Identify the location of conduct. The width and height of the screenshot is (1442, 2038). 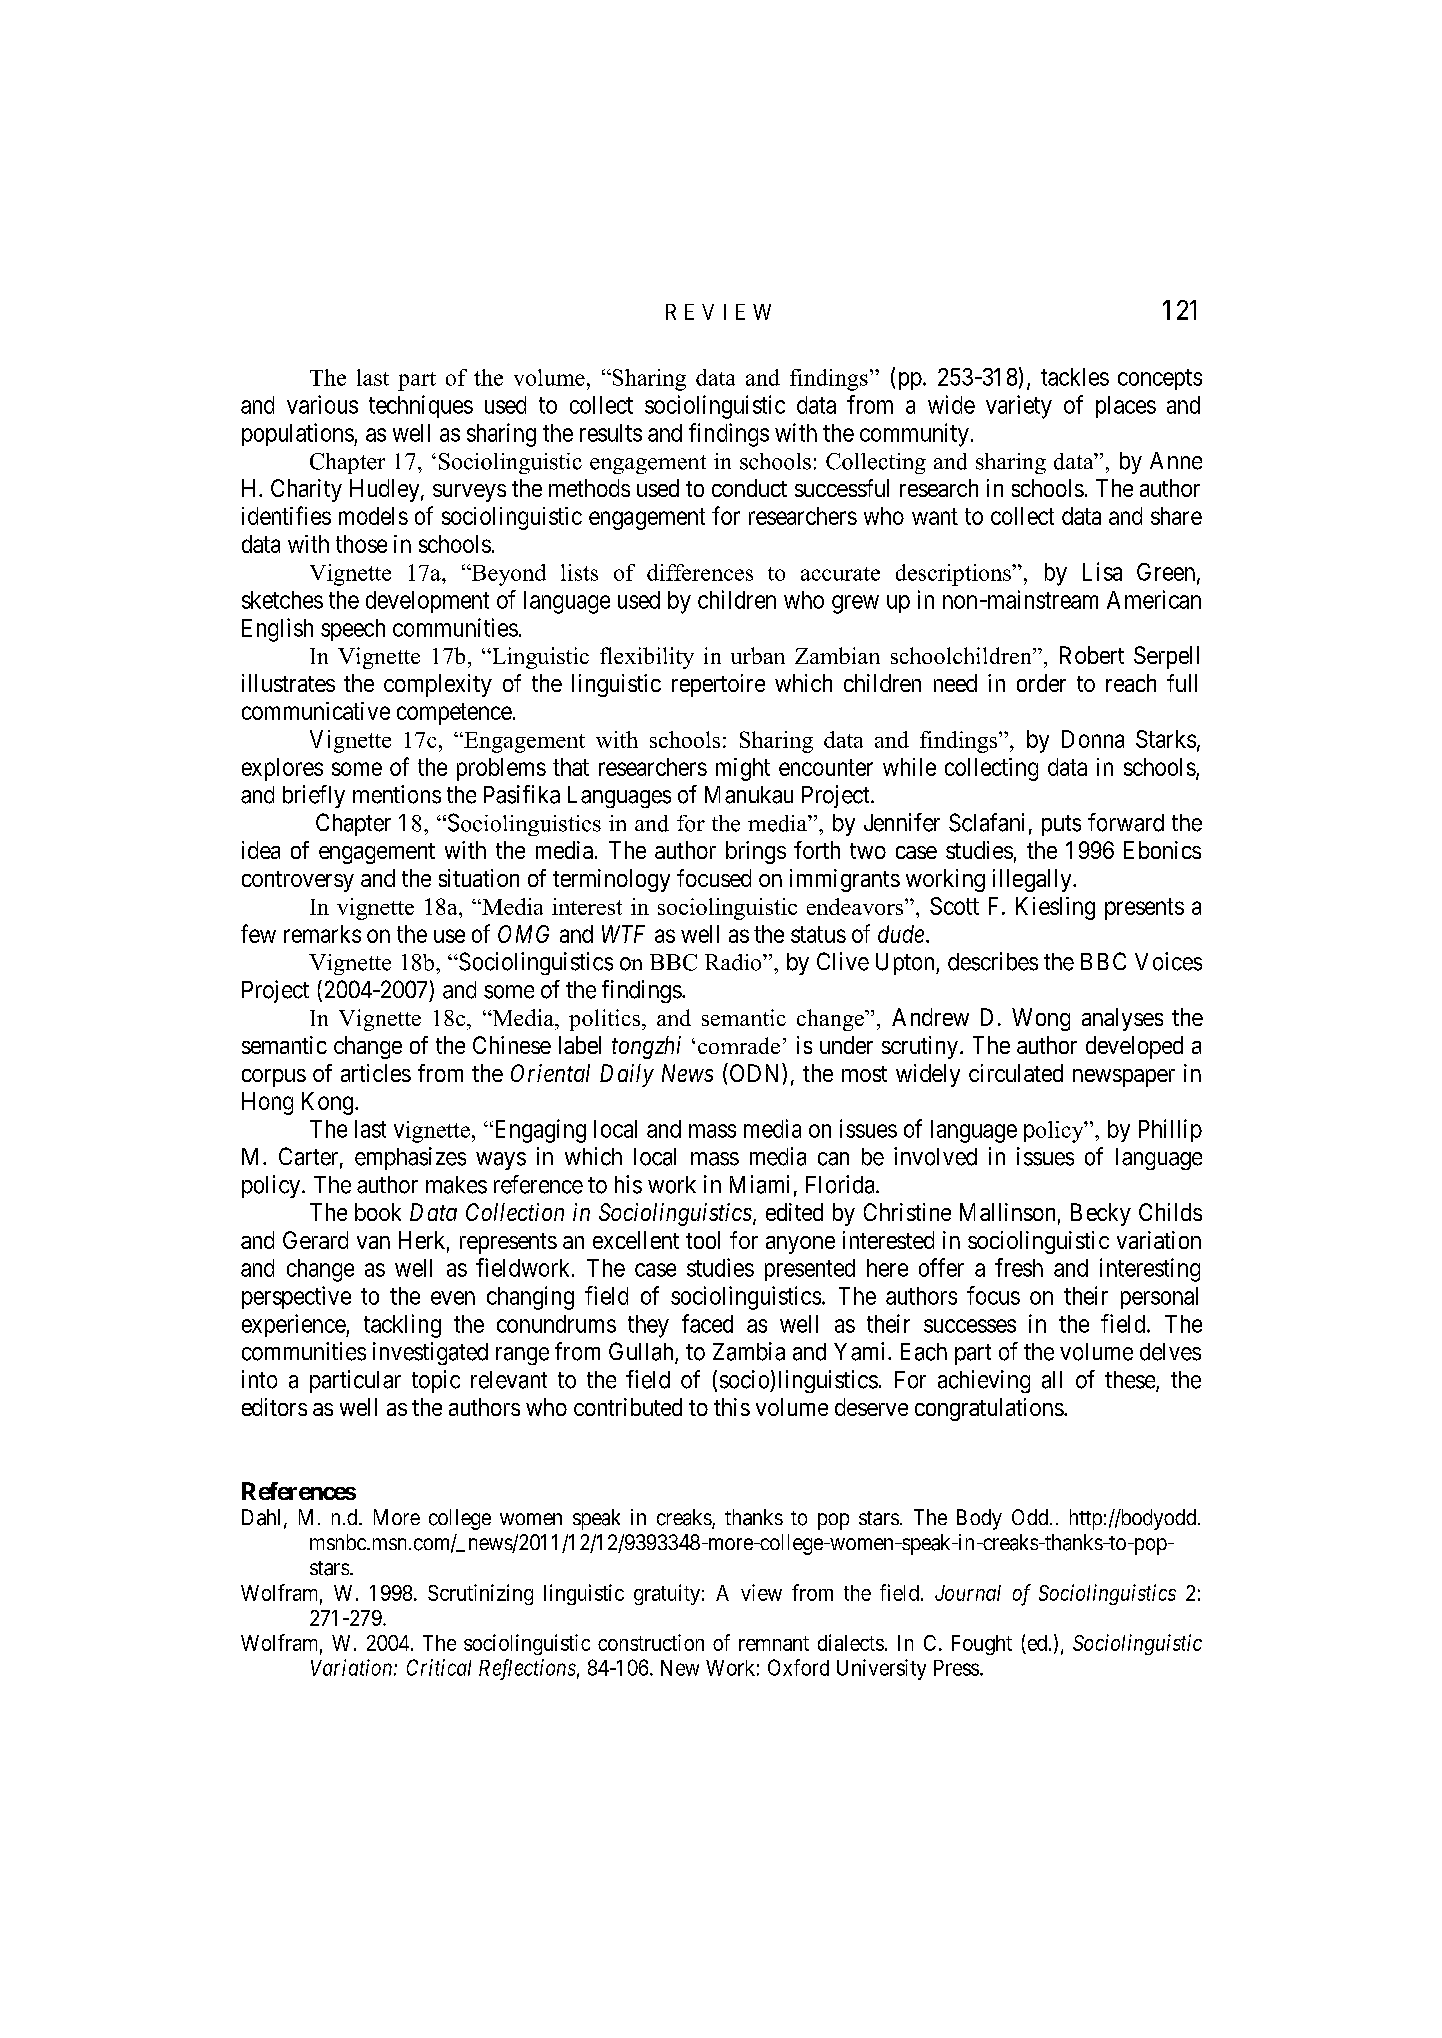
(749, 488).
